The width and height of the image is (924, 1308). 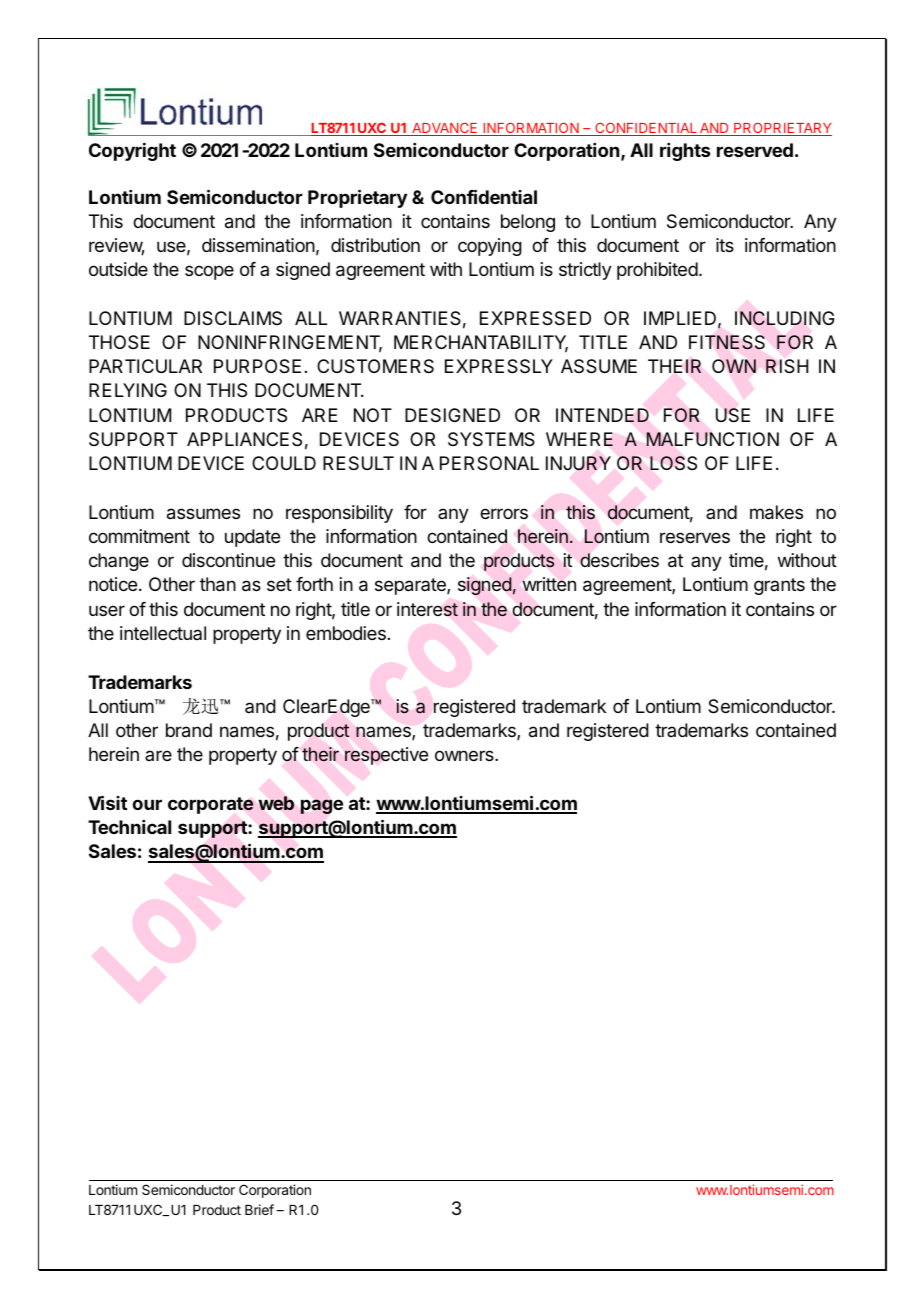 What do you see at coordinates (465, 755) in the image?
I see `owners` at bounding box center [465, 755].
